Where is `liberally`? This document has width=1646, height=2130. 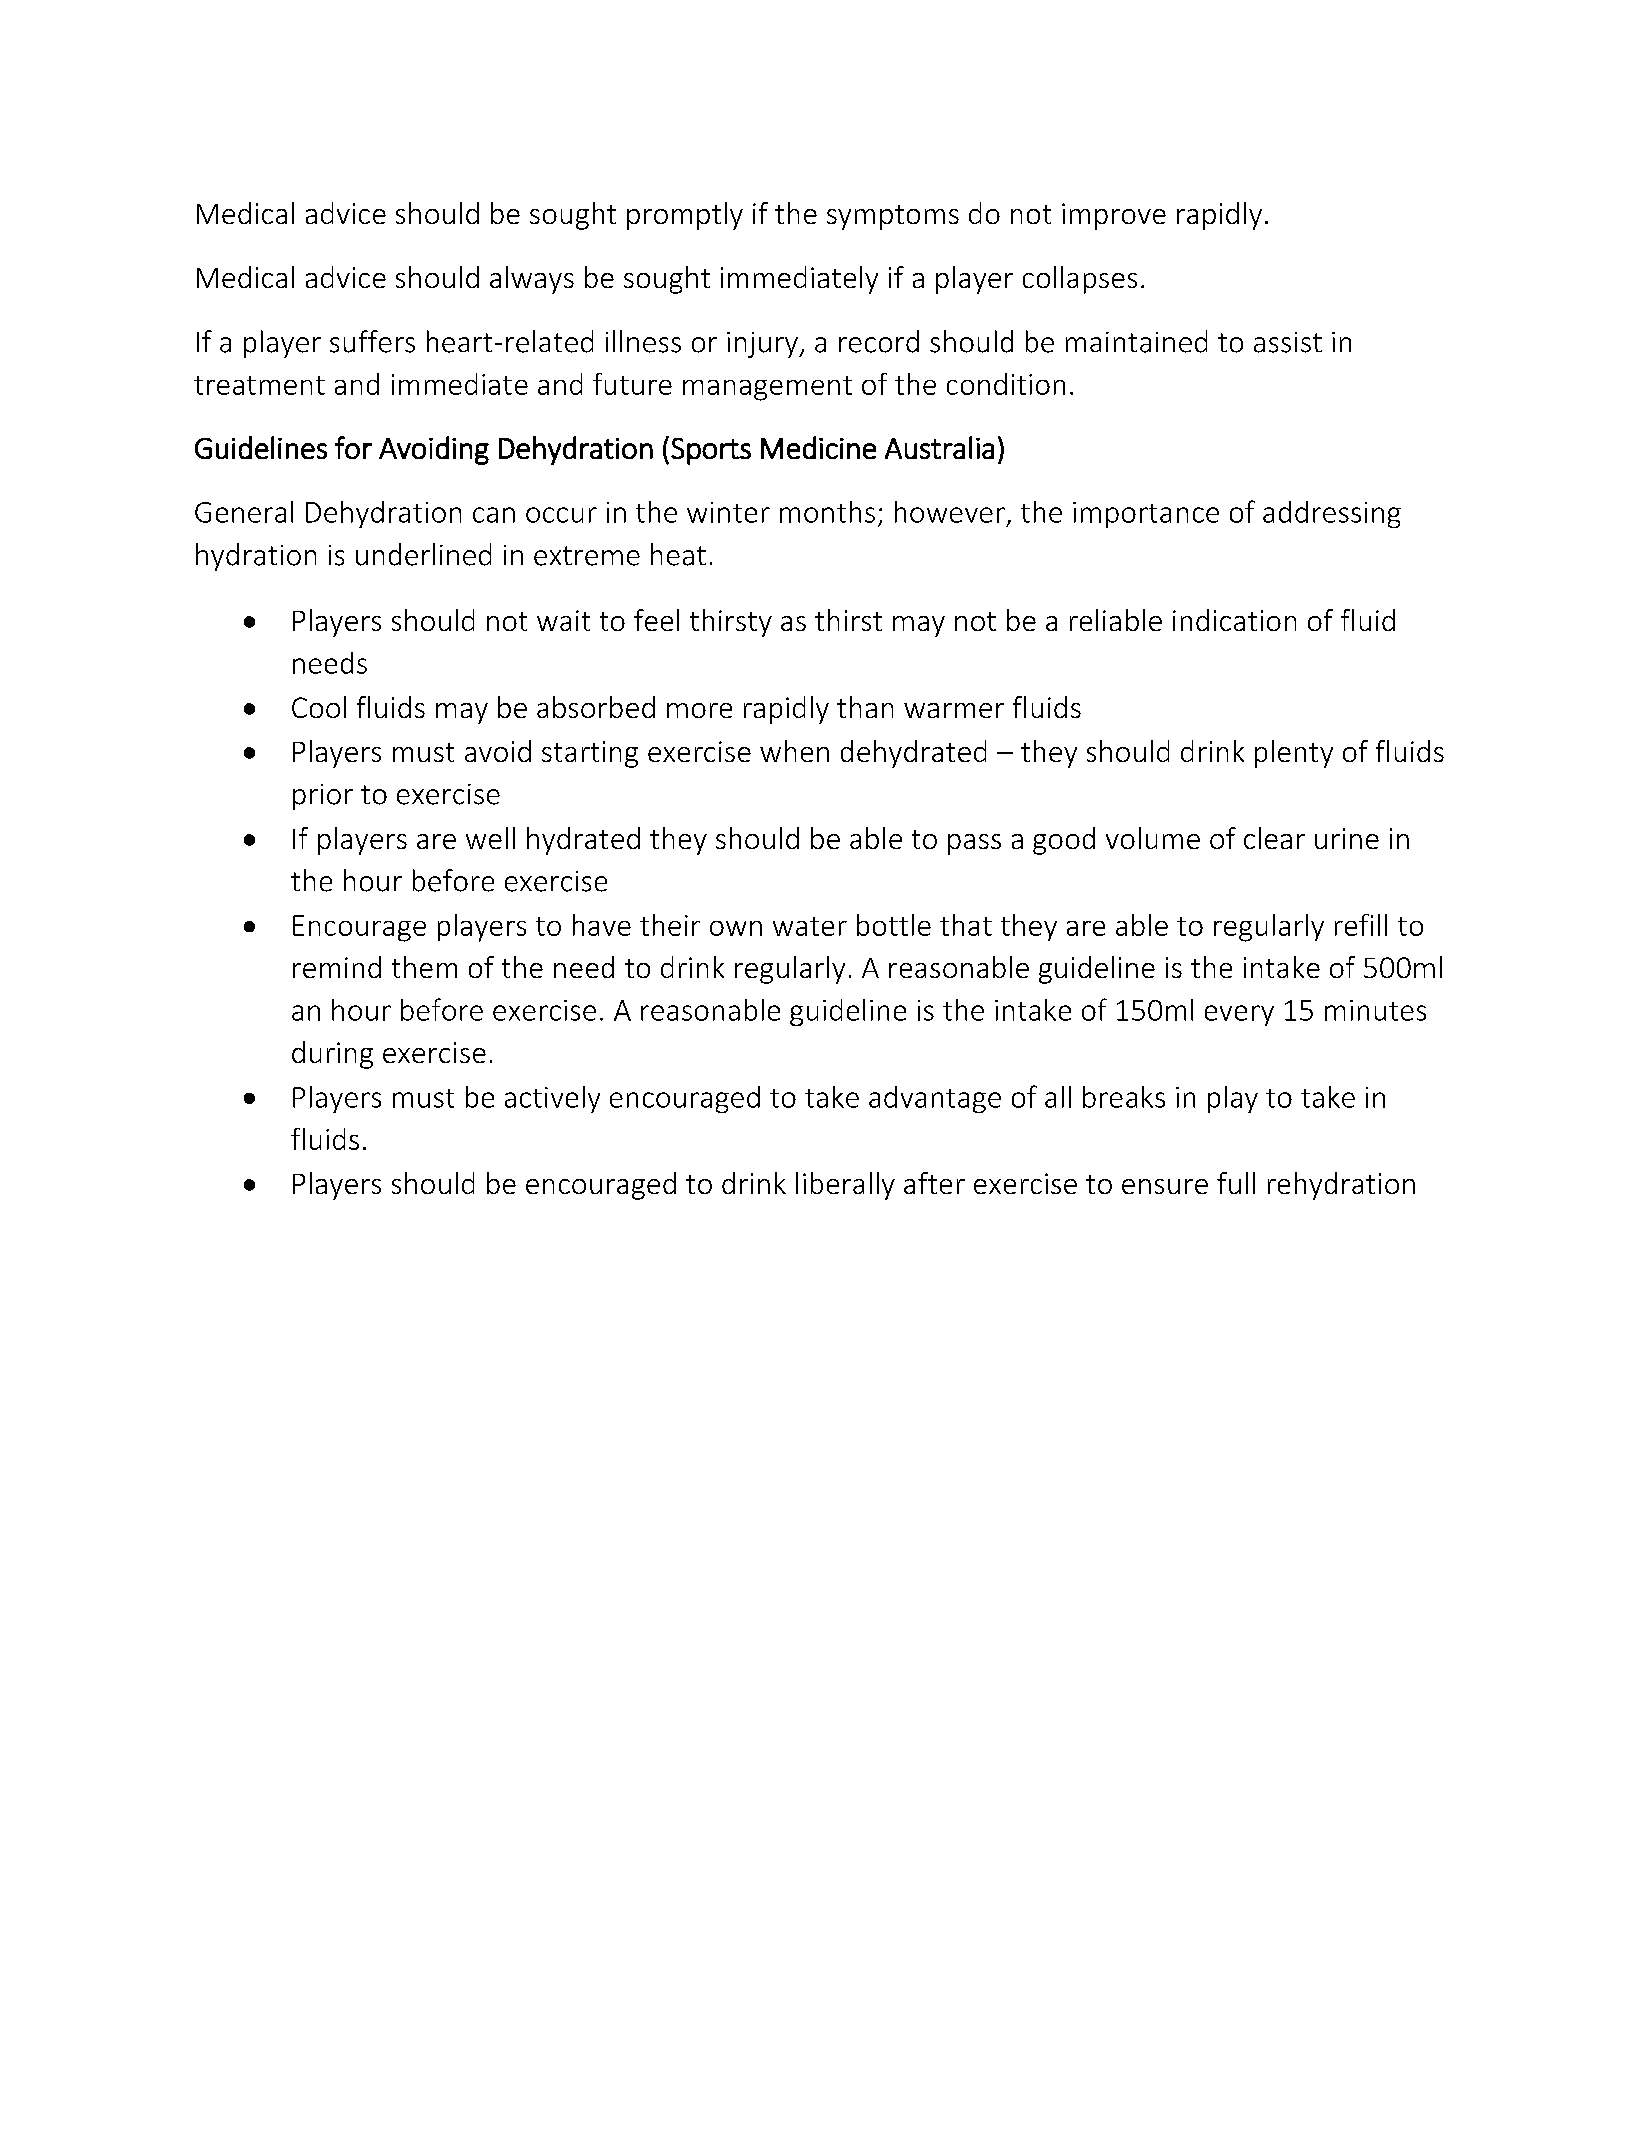
liberally is located at coordinates (845, 1186).
